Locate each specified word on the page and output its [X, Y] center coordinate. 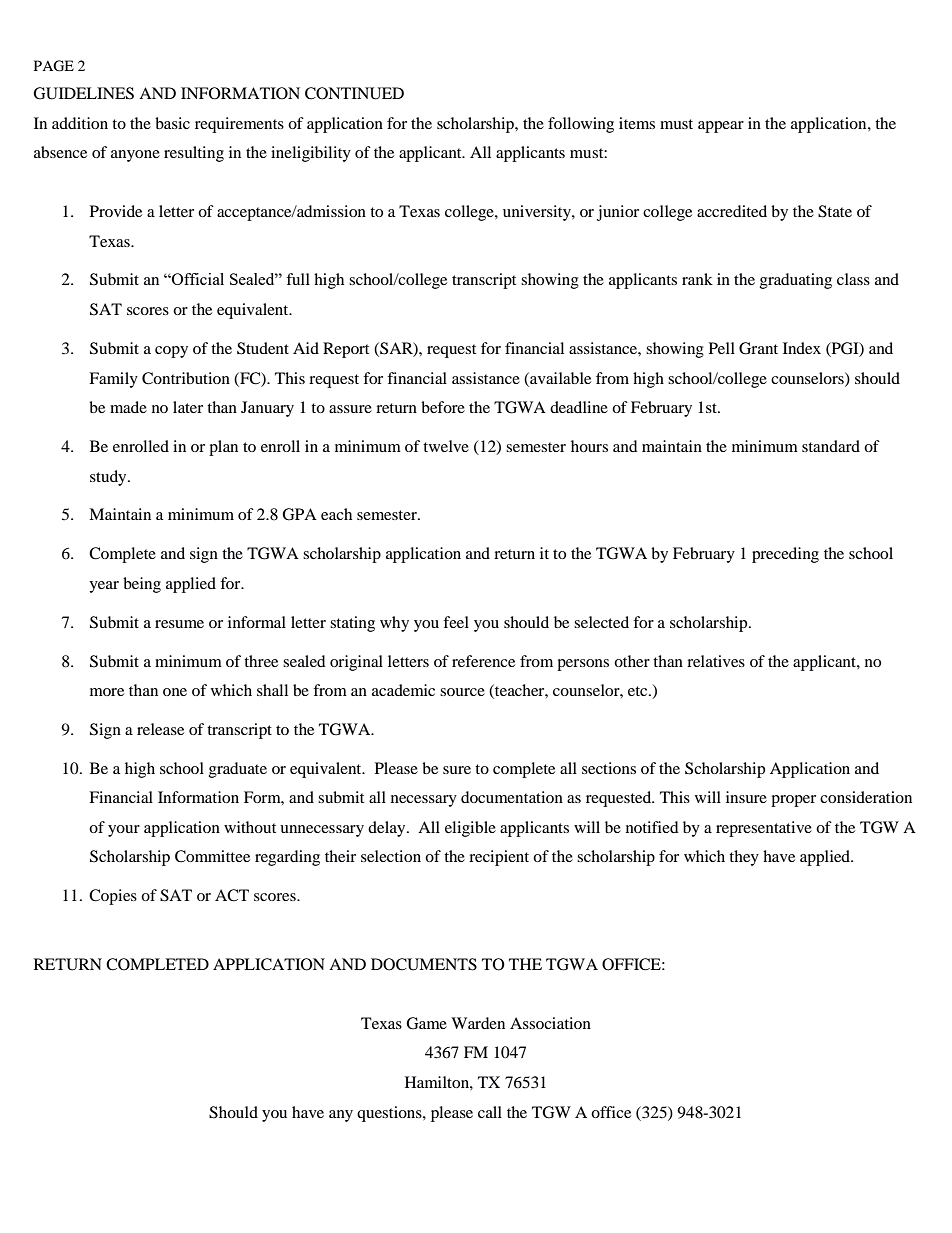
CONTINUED [354, 93]
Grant [758, 348]
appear [721, 127]
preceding [785, 555]
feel [456, 622]
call [490, 1112]
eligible [470, 829]
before [443, 407]
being [142, 585]
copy [171, 352]
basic [172, 123]
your [124, 831]
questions [390, 1114]
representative [764, 829]
